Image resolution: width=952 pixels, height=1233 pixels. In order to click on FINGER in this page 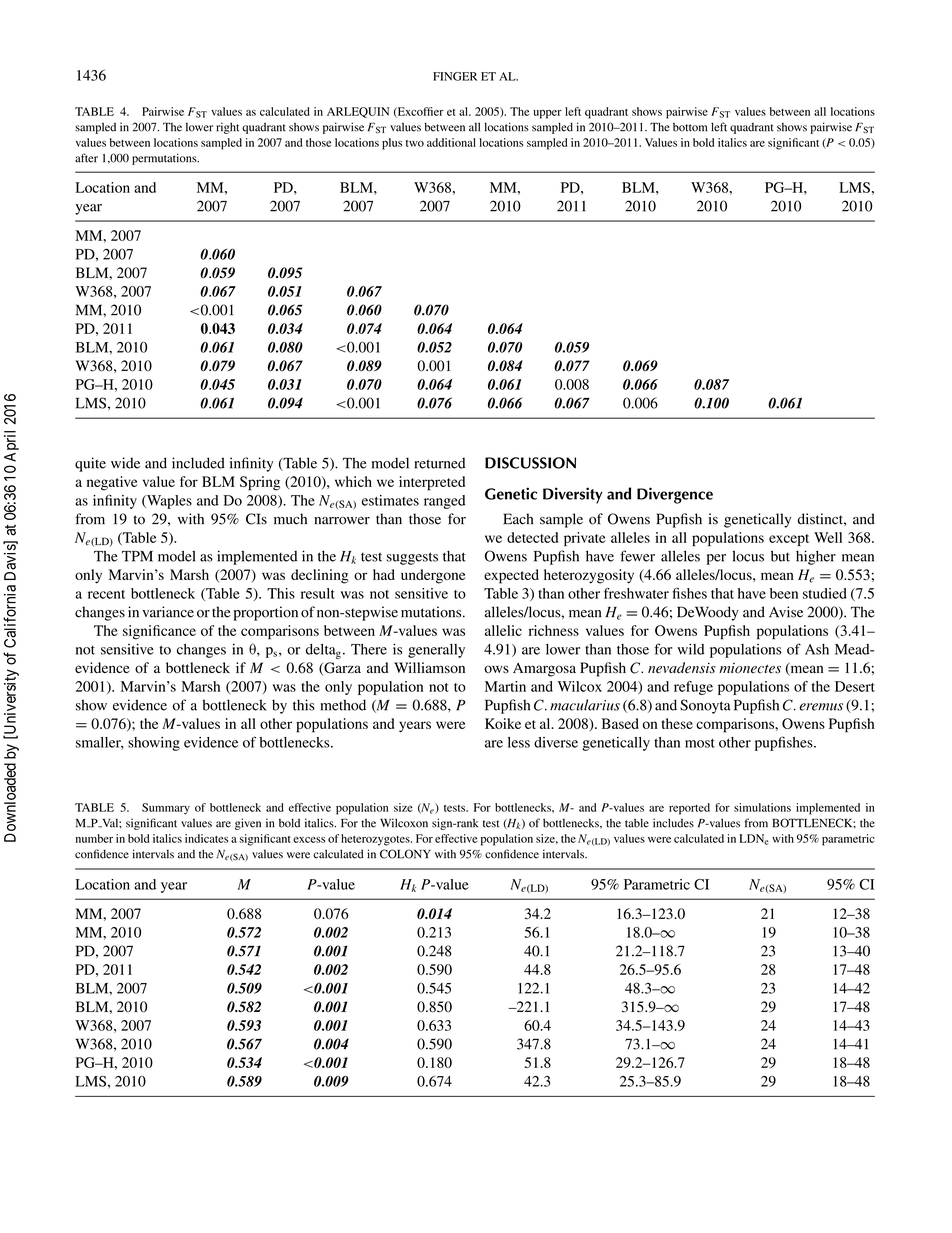, I will do `click(455, 76)`.
